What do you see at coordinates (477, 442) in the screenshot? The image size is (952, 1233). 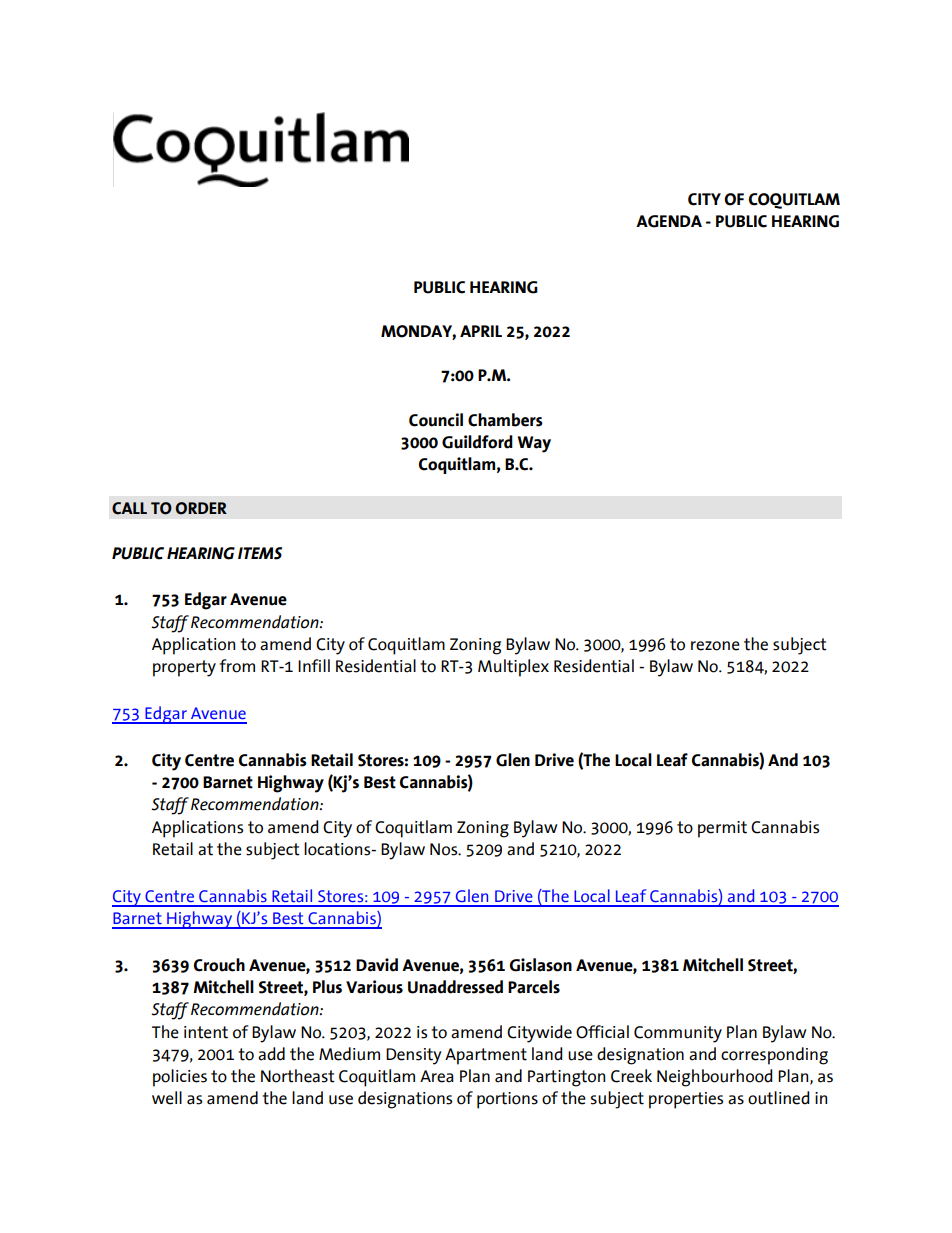 I see `Guildford` at bounding box center [477, 442].
